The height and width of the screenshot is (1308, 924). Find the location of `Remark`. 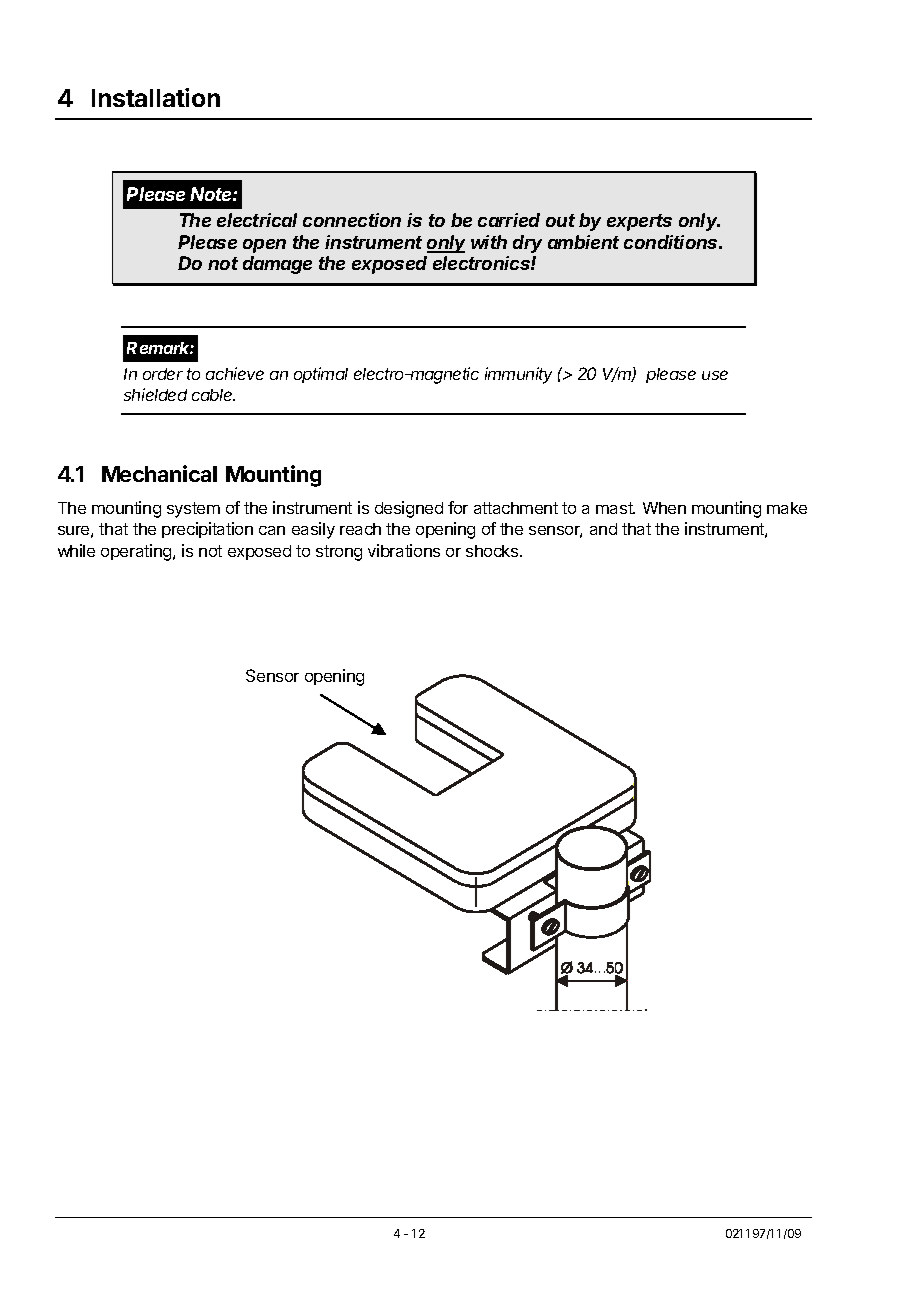

Remark is located at coordinates (160, 348).
